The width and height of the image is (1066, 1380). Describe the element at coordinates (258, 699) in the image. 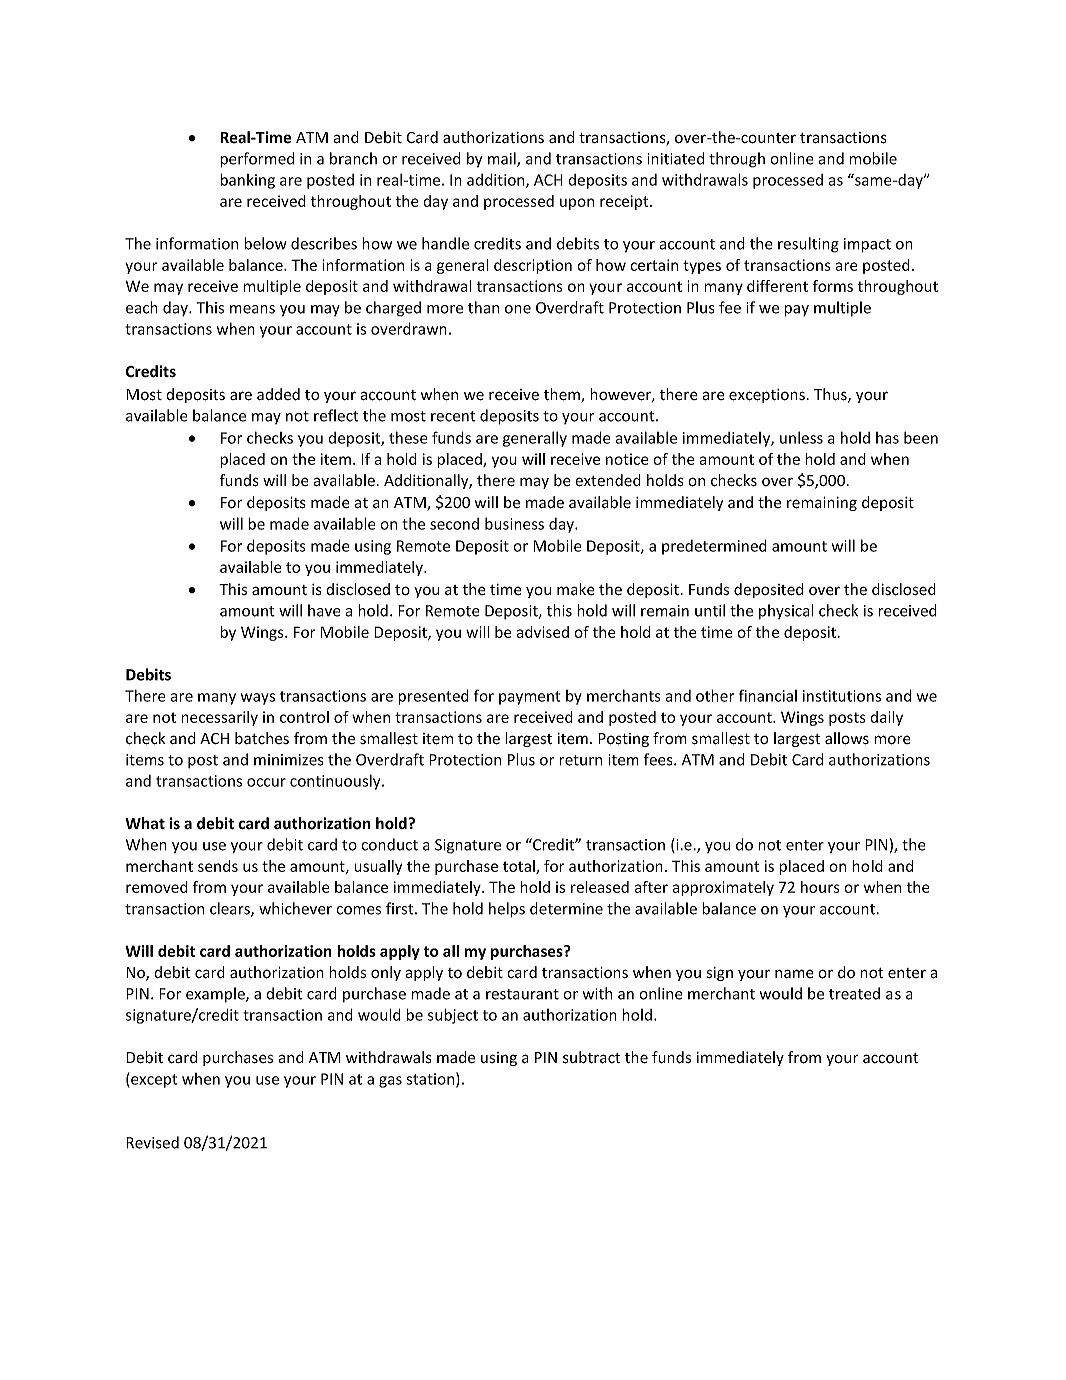

I see `ways` at that location.
